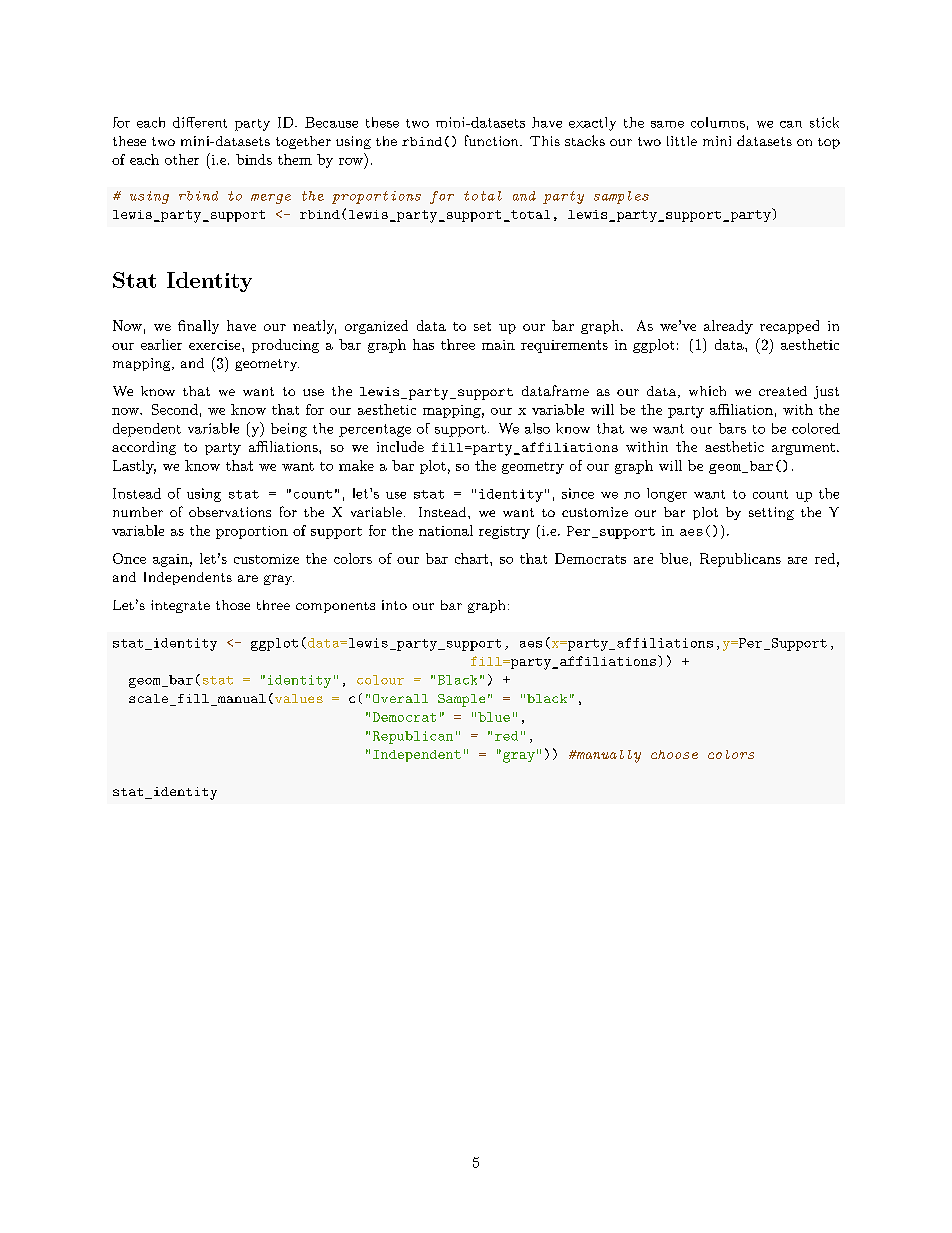 The width and height of the screenshot is (952, 1233). I want to click on This, so click(545, 141).
